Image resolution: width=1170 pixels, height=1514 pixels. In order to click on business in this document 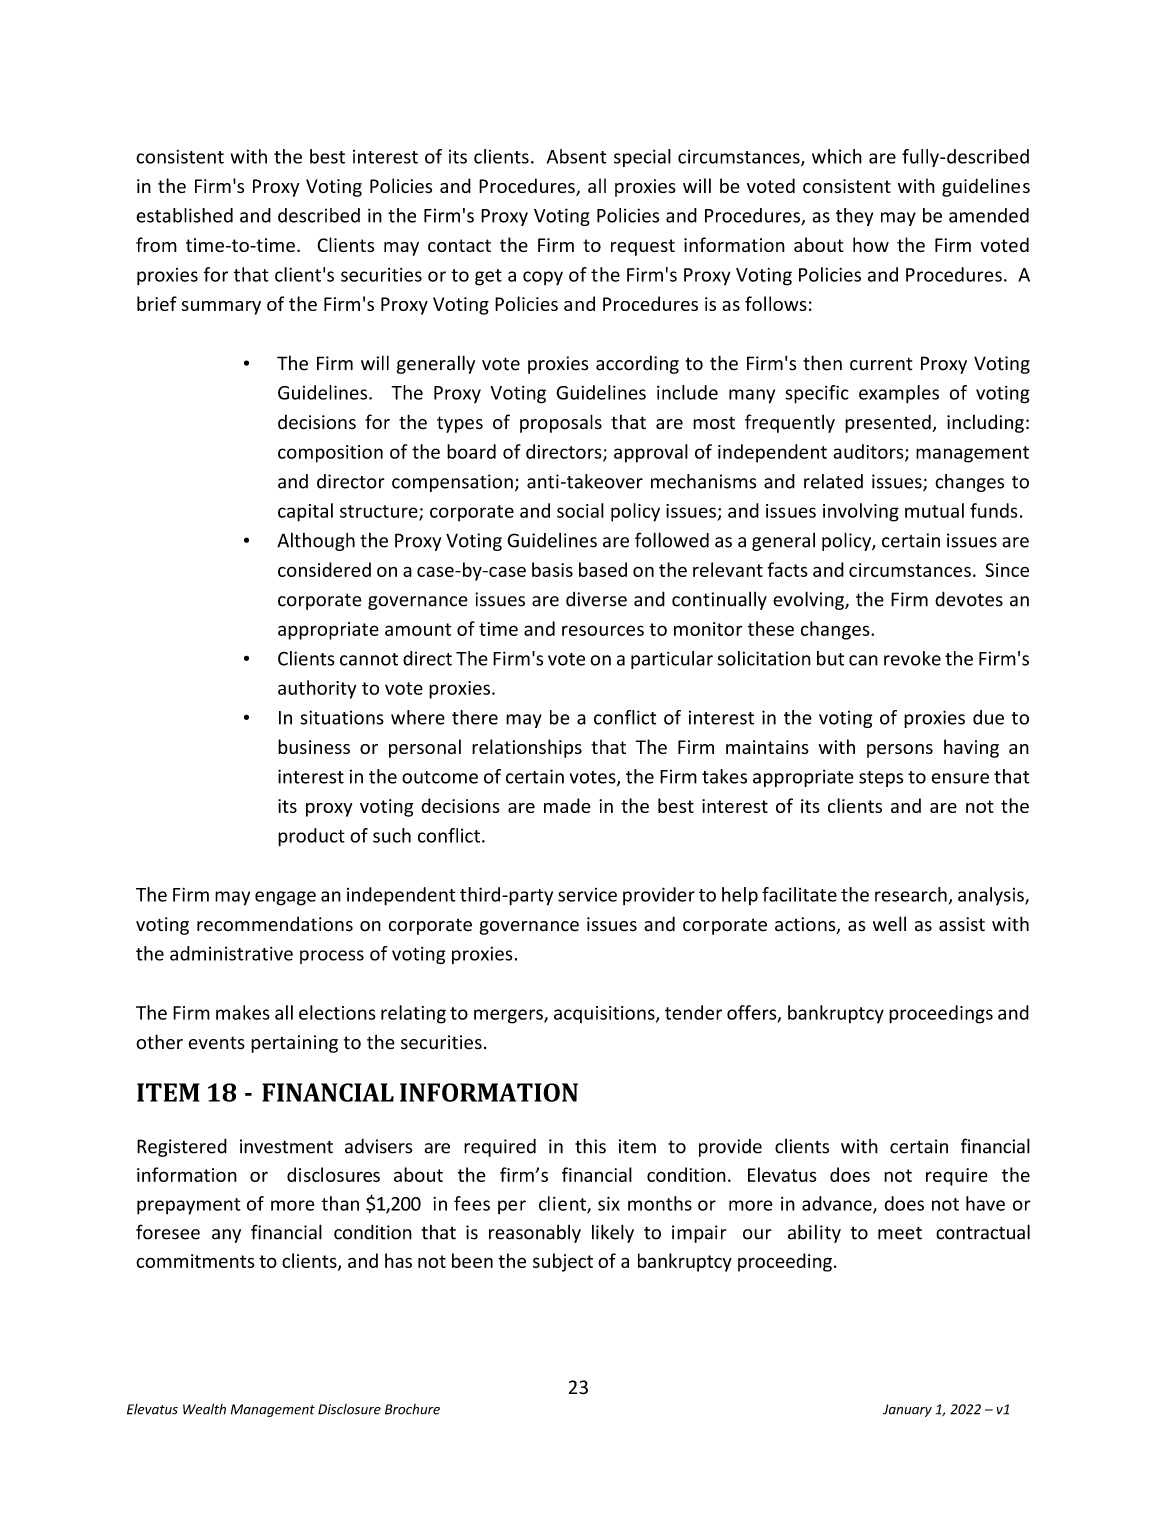, I will do `click(314, 746)`.
